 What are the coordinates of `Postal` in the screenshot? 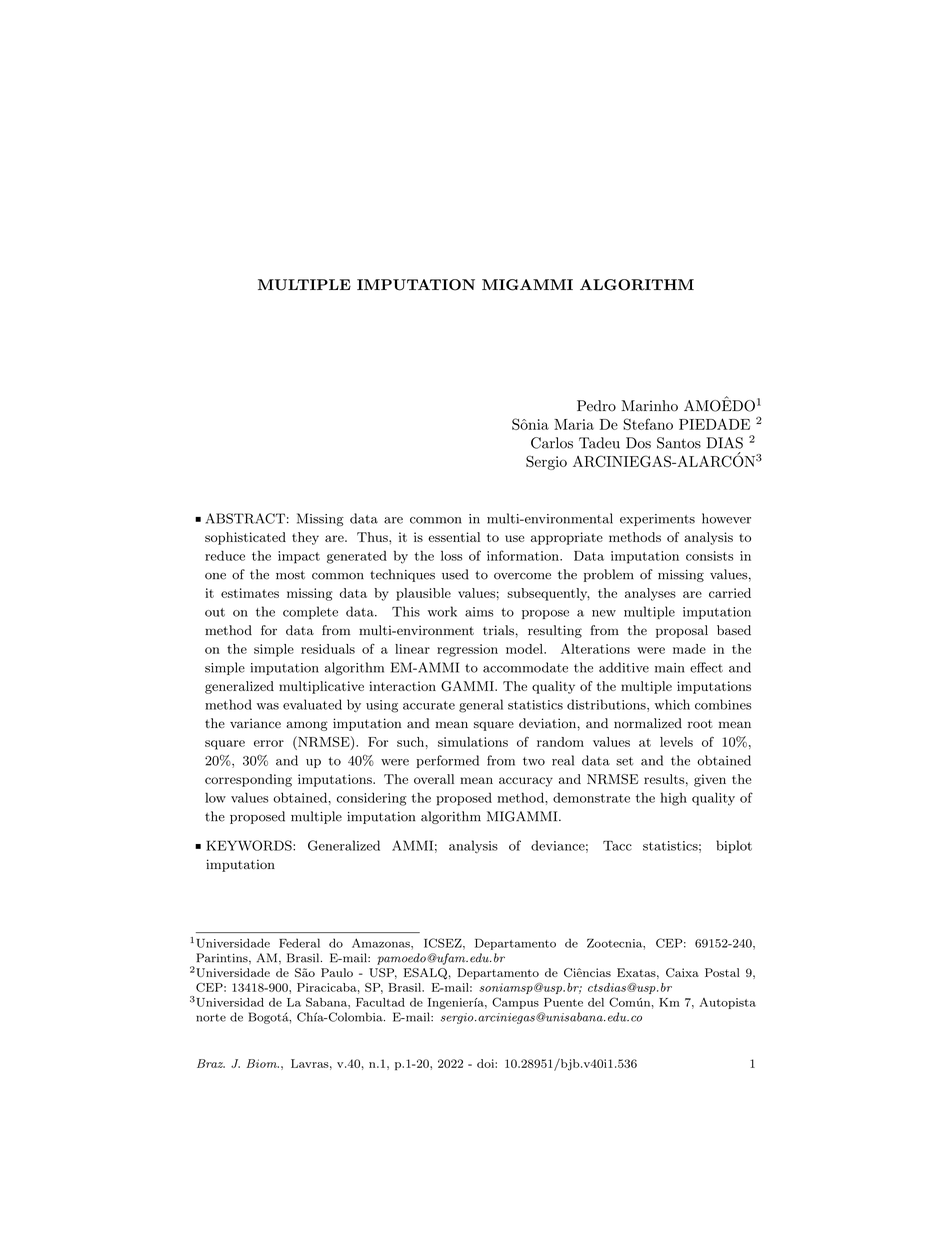 It's located at (722, 972).
